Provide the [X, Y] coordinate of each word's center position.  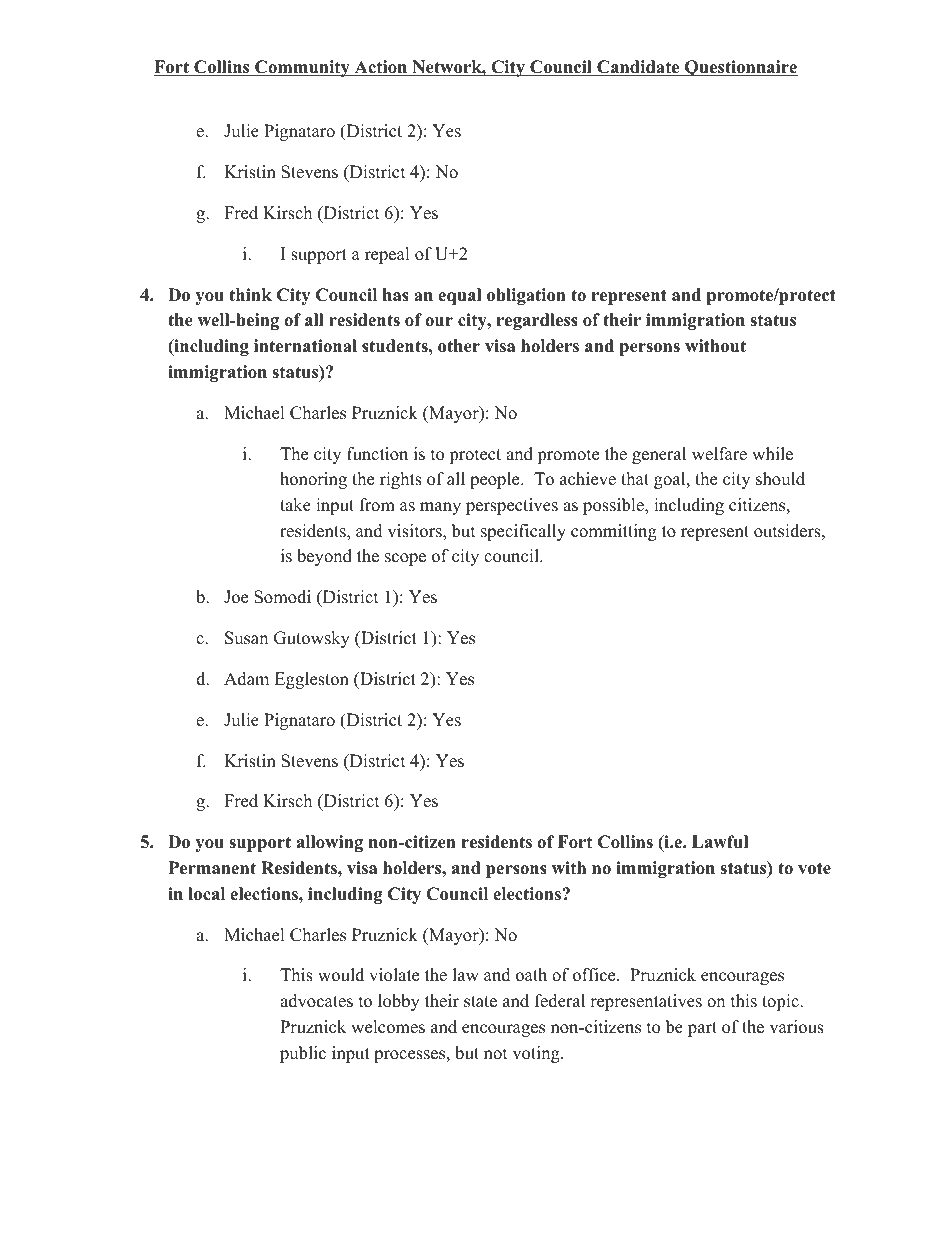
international [305, 346]
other [459, 346]
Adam [246, 679]
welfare [719, 454]
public [303, 1054]
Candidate [638, 68]
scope [405, 559]
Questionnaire [740, 68]
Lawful [720, 842]
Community [302, 68]
